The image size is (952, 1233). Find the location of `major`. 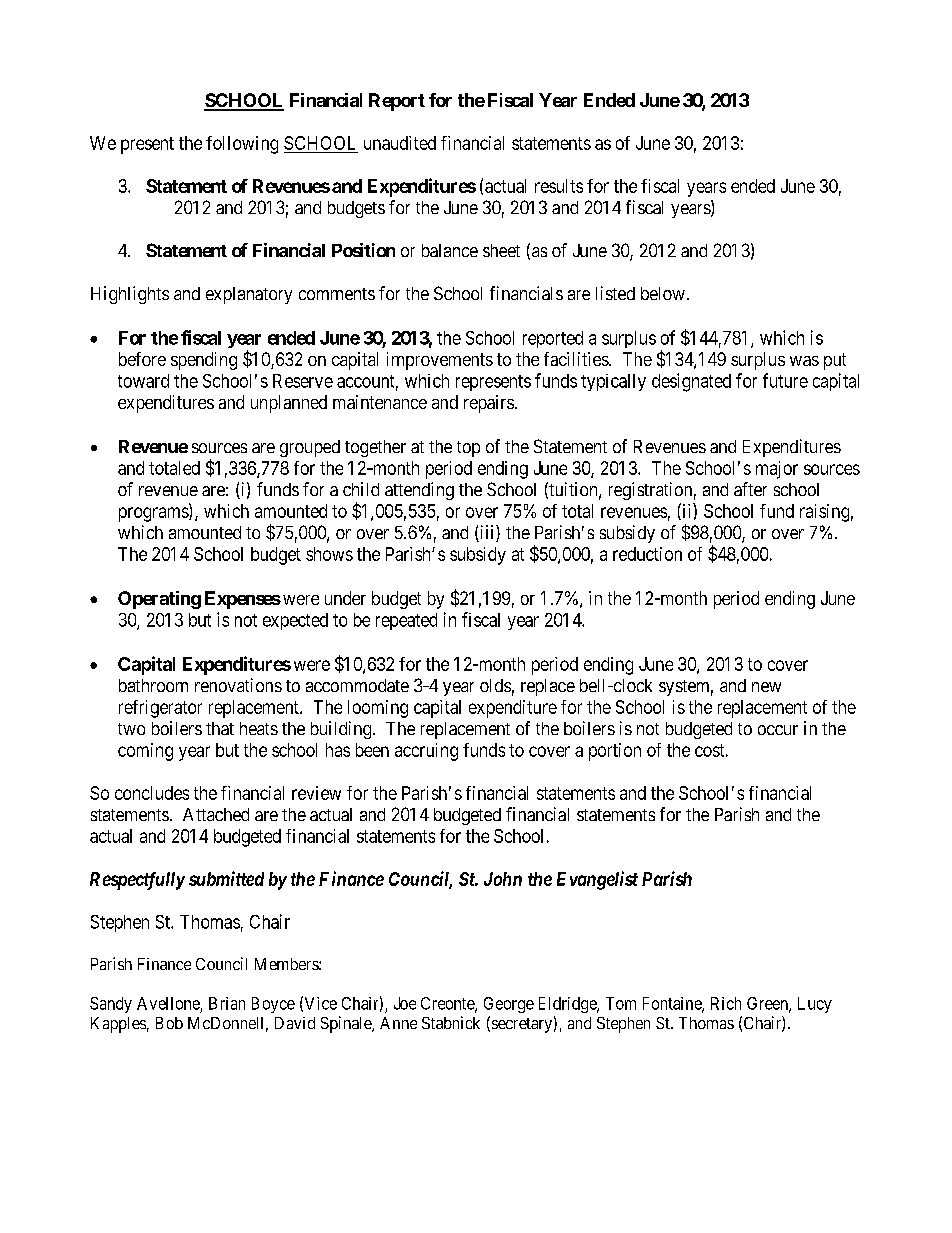

major is located at coordinates (777, 470).
